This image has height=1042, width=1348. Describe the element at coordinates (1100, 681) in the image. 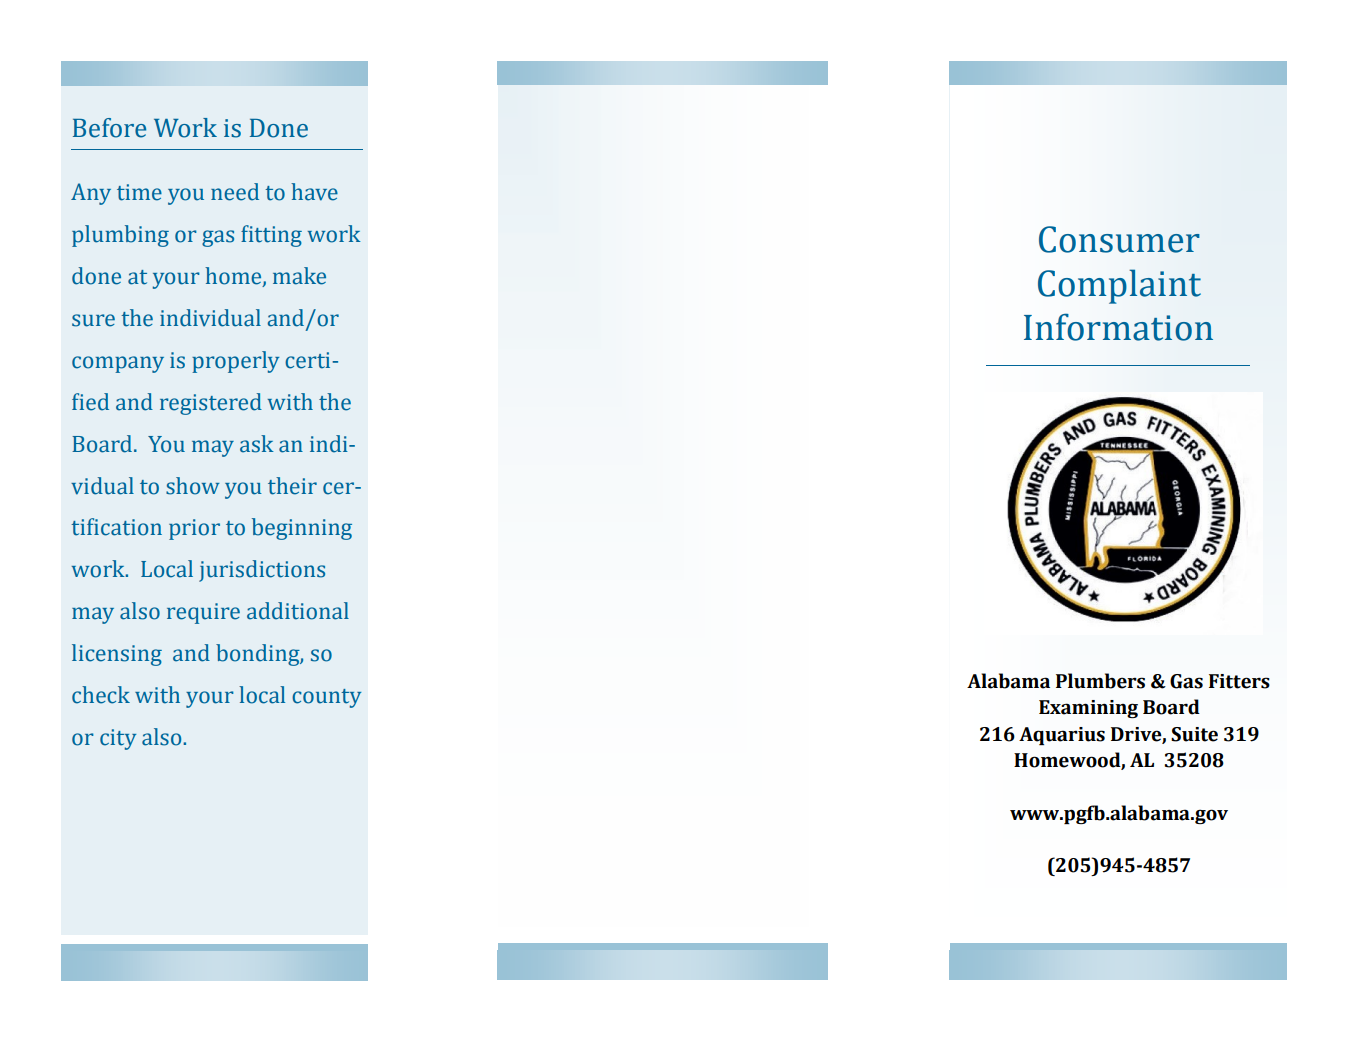

I see `Plumbers` at that location.
